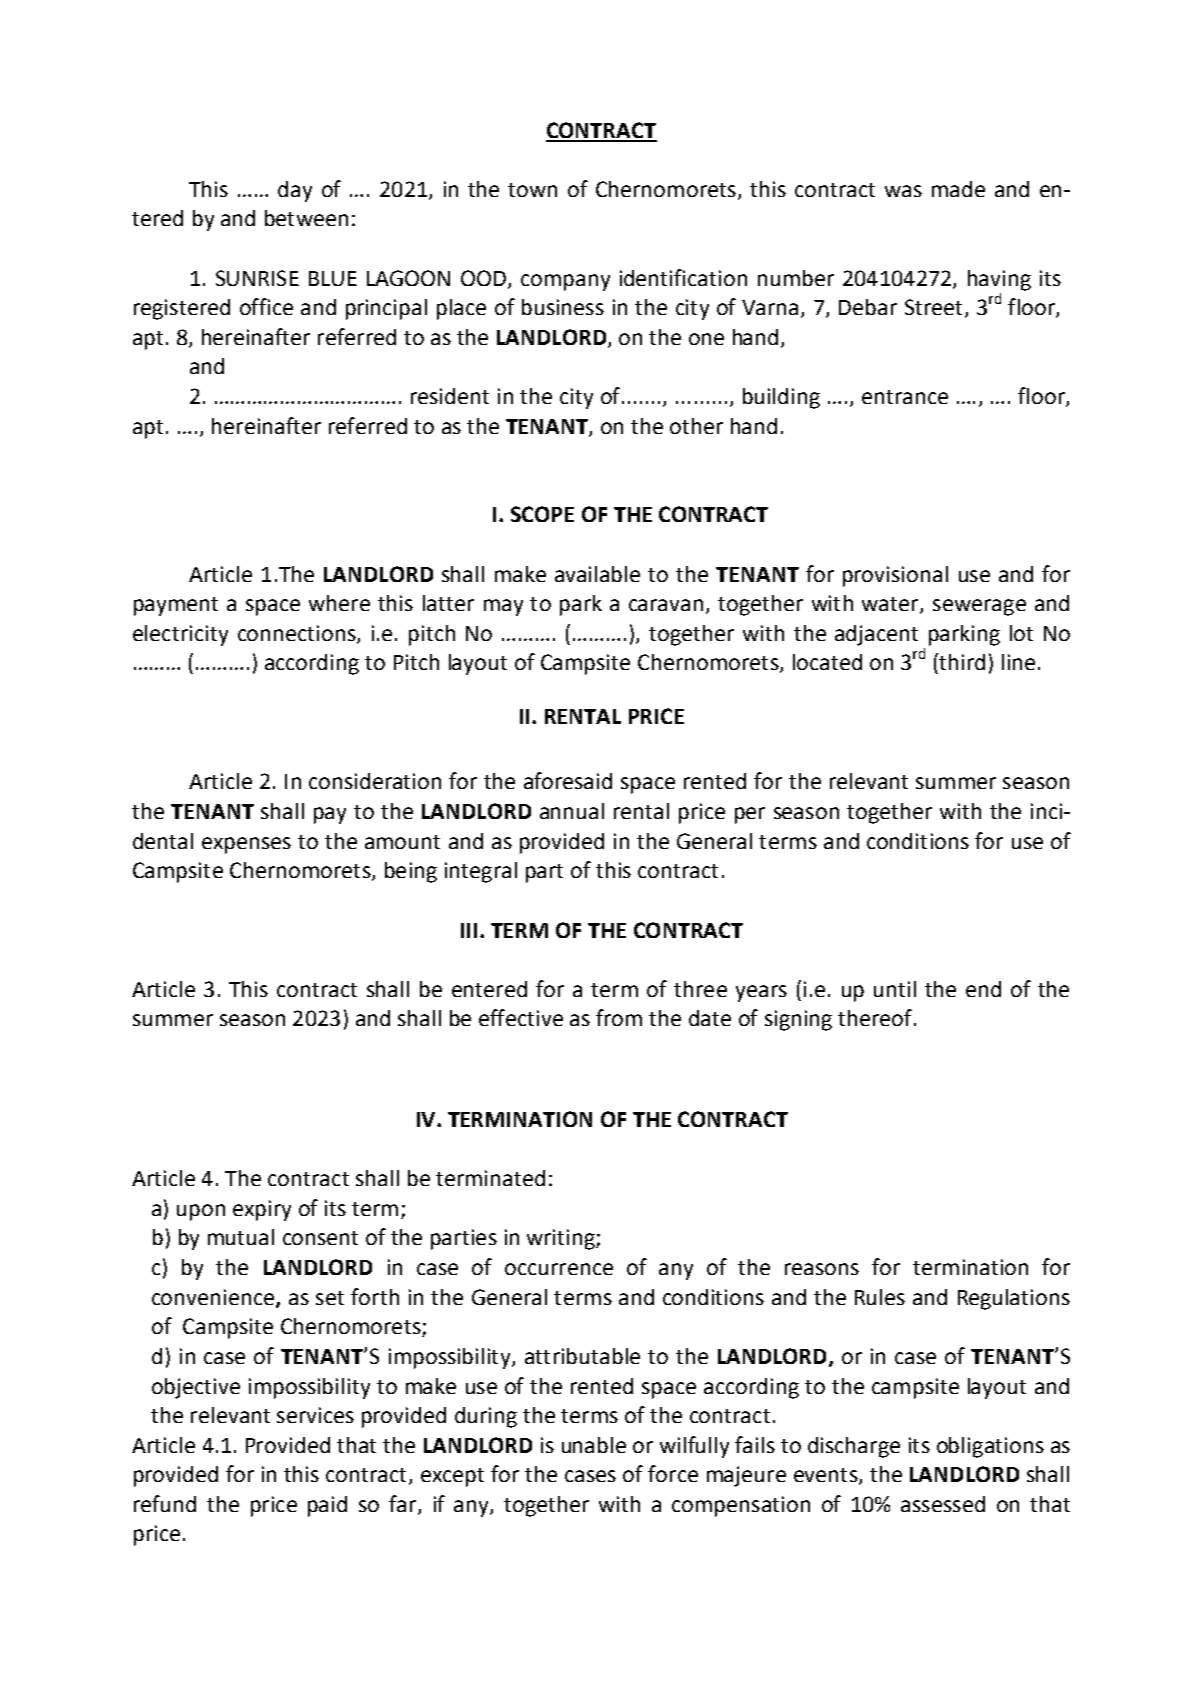 This screenshot has height=1701, width=1202. I want to click on company, so click(565, 282).
